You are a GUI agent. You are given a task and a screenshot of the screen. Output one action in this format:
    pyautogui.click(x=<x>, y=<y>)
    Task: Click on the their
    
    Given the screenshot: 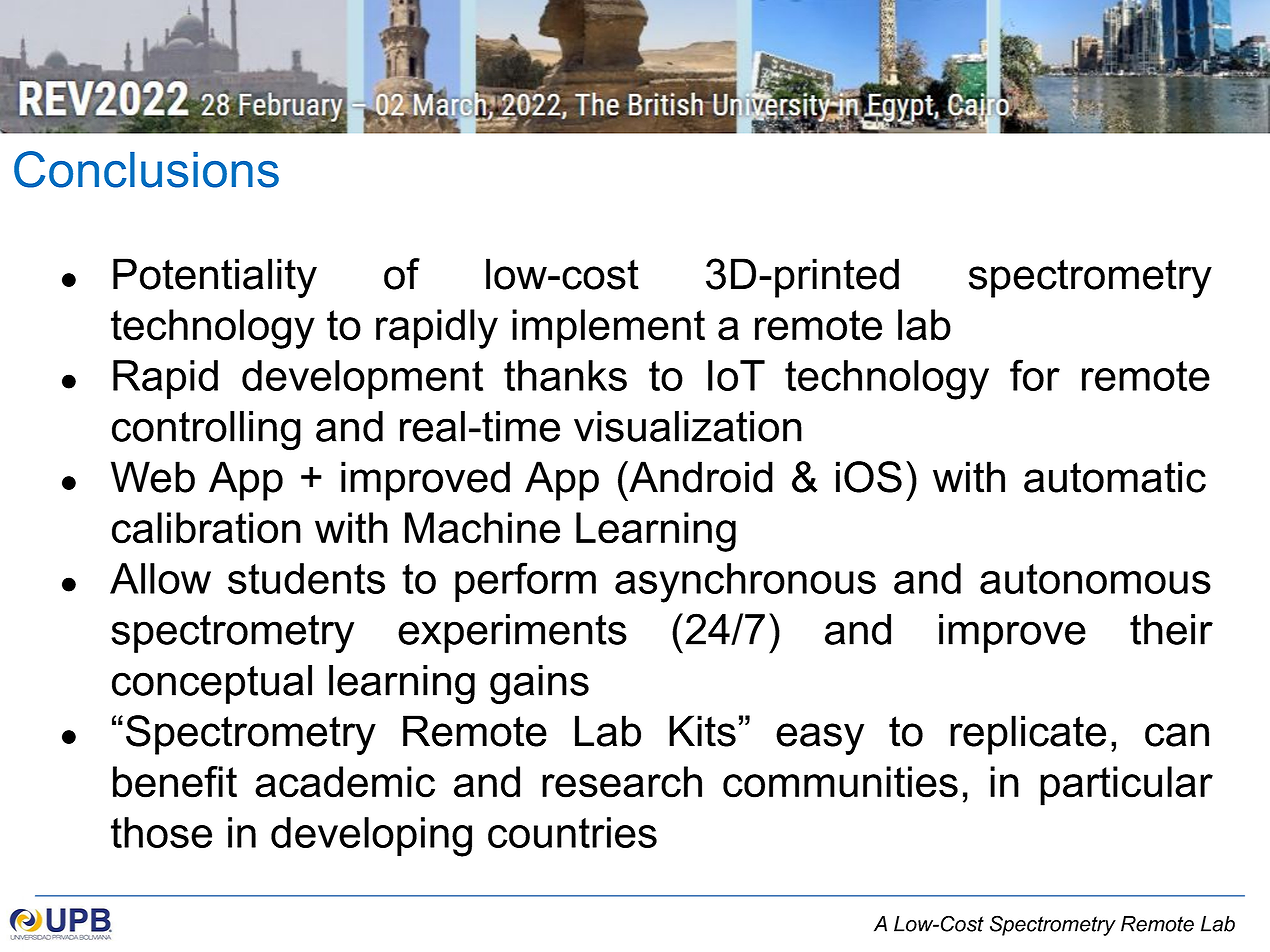 What is the action you would take?
    pyautogui.click(x=1171, y=629)
